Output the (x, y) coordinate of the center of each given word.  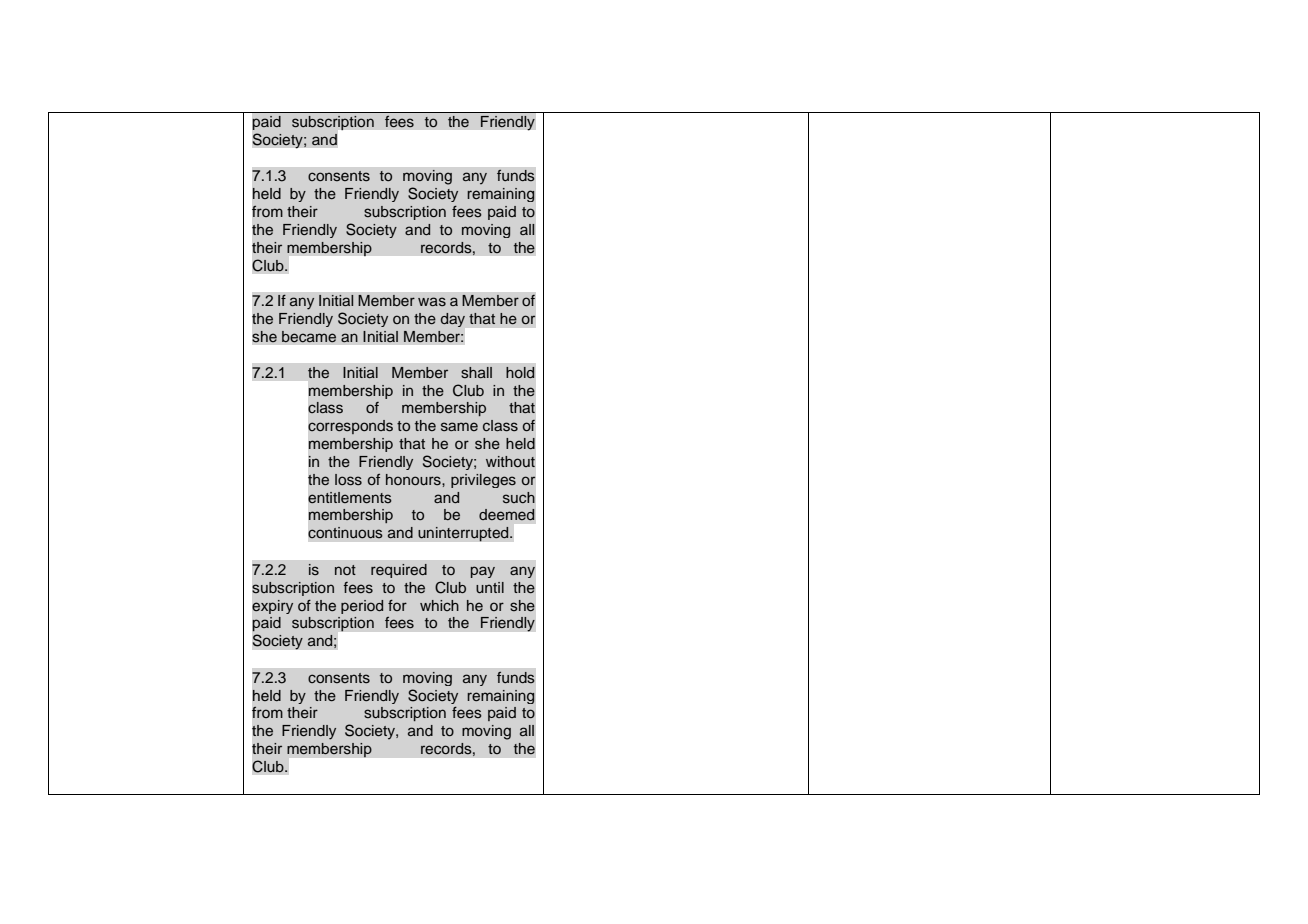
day (453, 320)
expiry (272, 607)
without (510, 461)
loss (348, 480)
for (397, 605)
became (309, 337)
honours (414, 480)
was (432, 302)
